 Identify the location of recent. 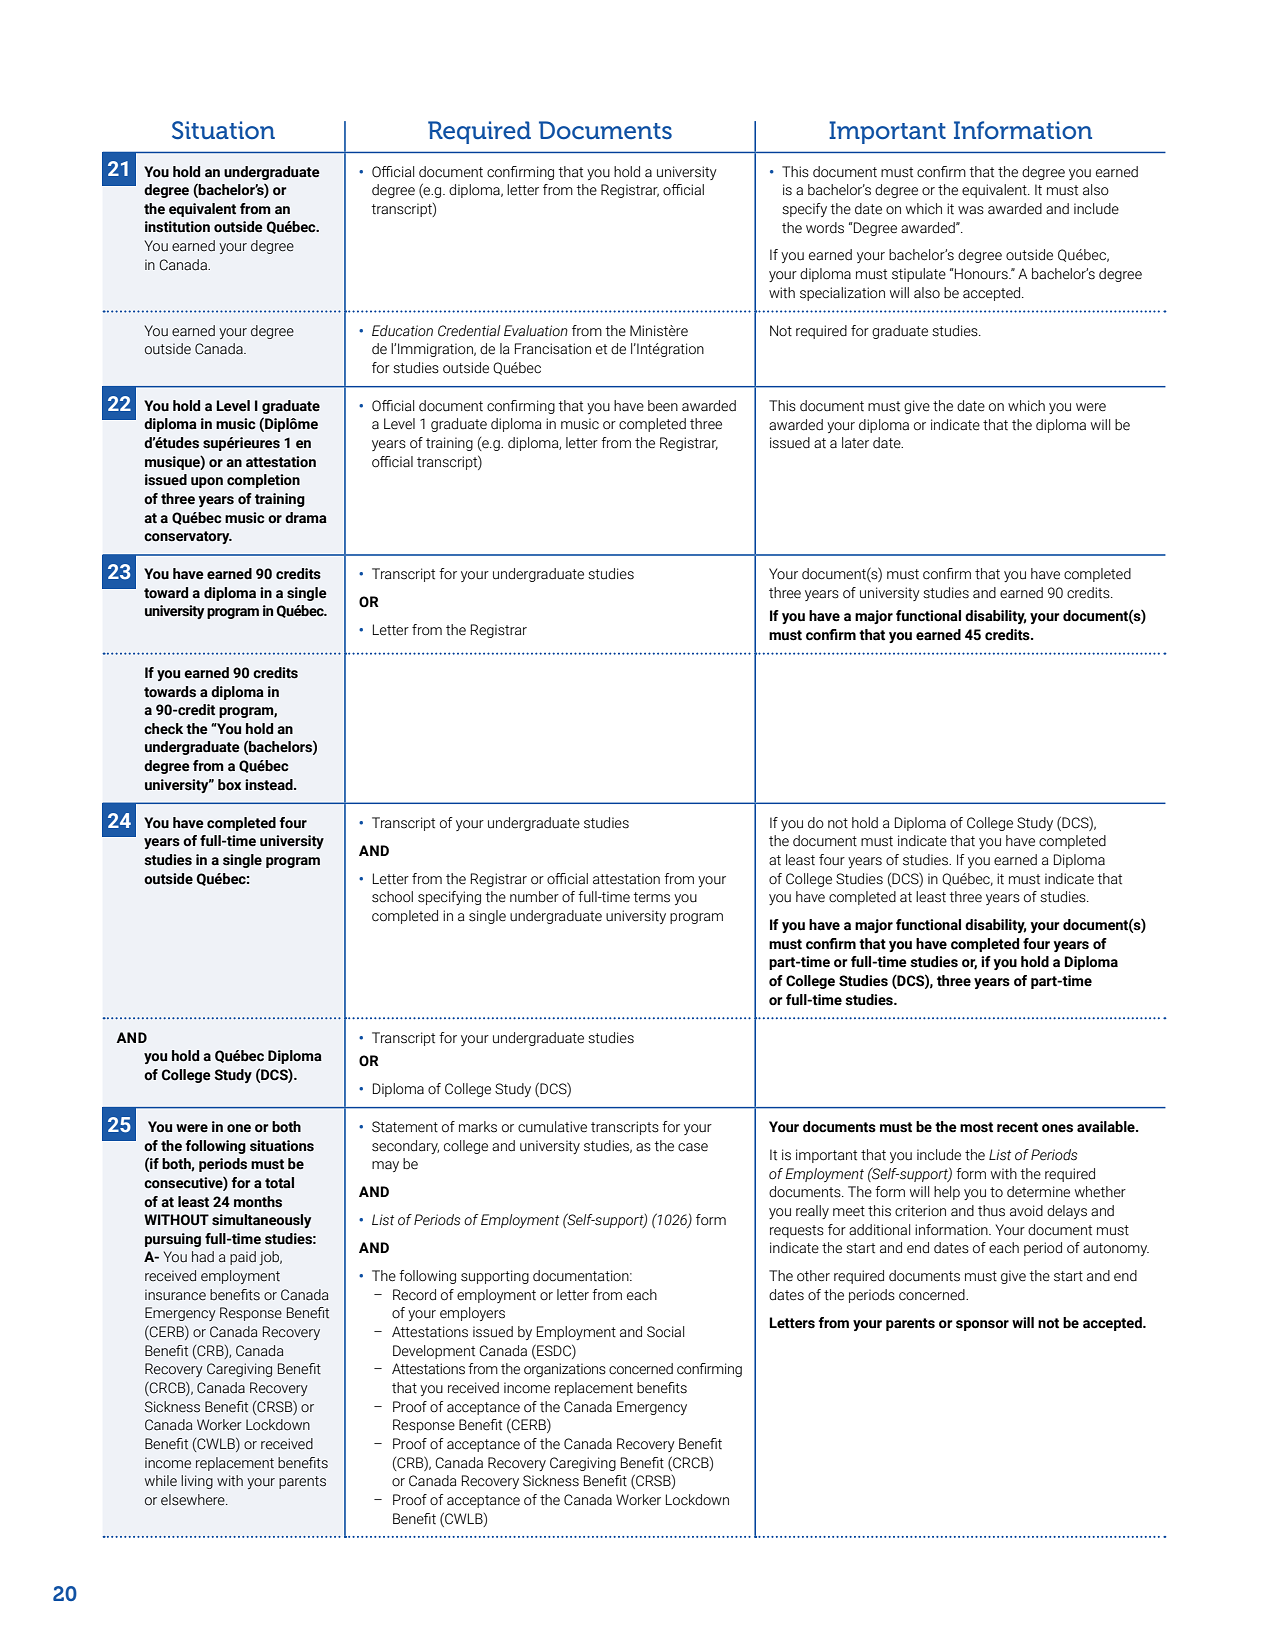
(1017, 1127).
